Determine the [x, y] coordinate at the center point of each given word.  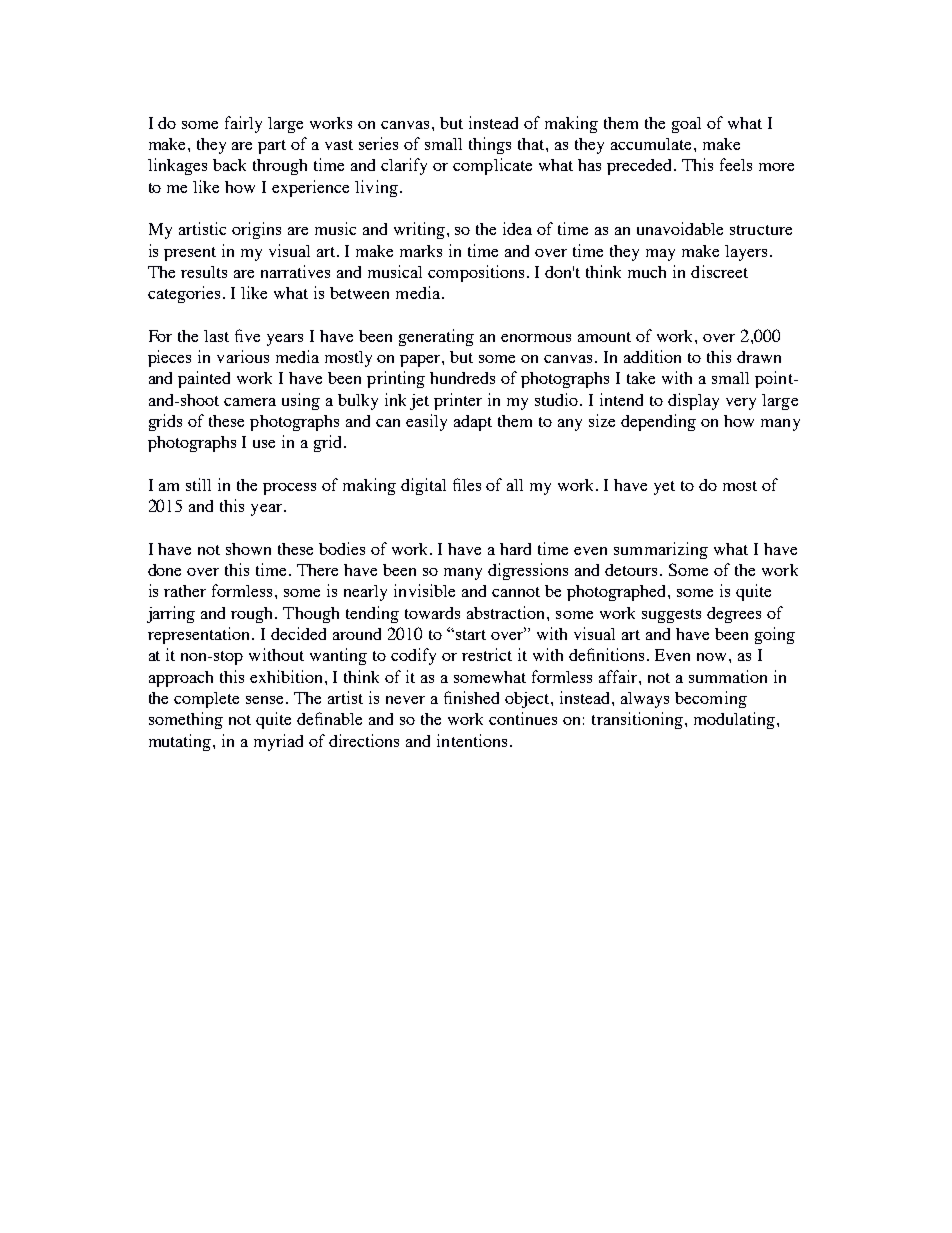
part [272, 147]
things [490, 145]
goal [686, 125]
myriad [278, 742]
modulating [736, 720]
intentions [472, 740]
